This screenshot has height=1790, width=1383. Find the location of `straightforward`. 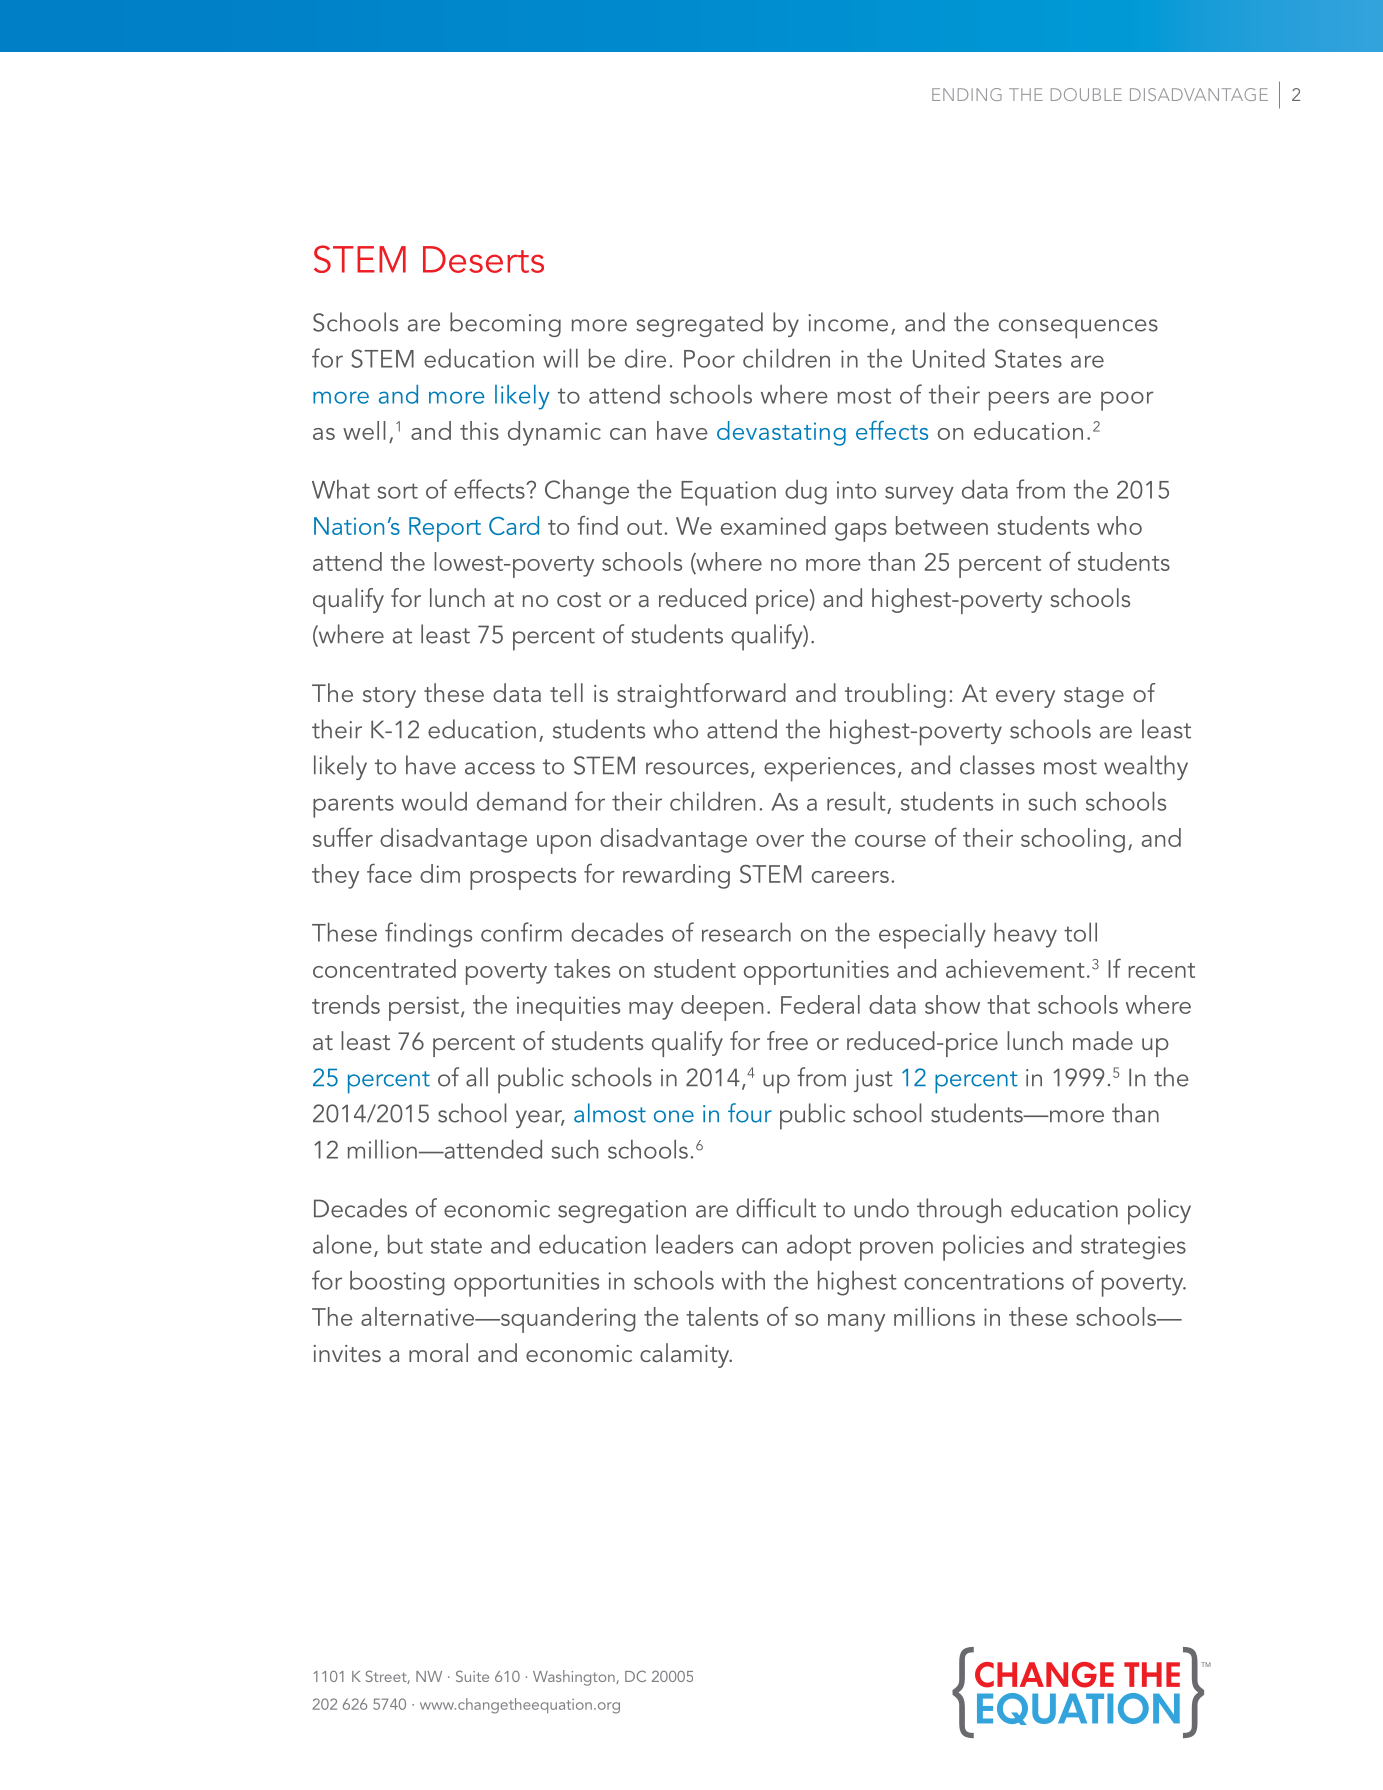

straightforward is located at coordinates (701, 695).
